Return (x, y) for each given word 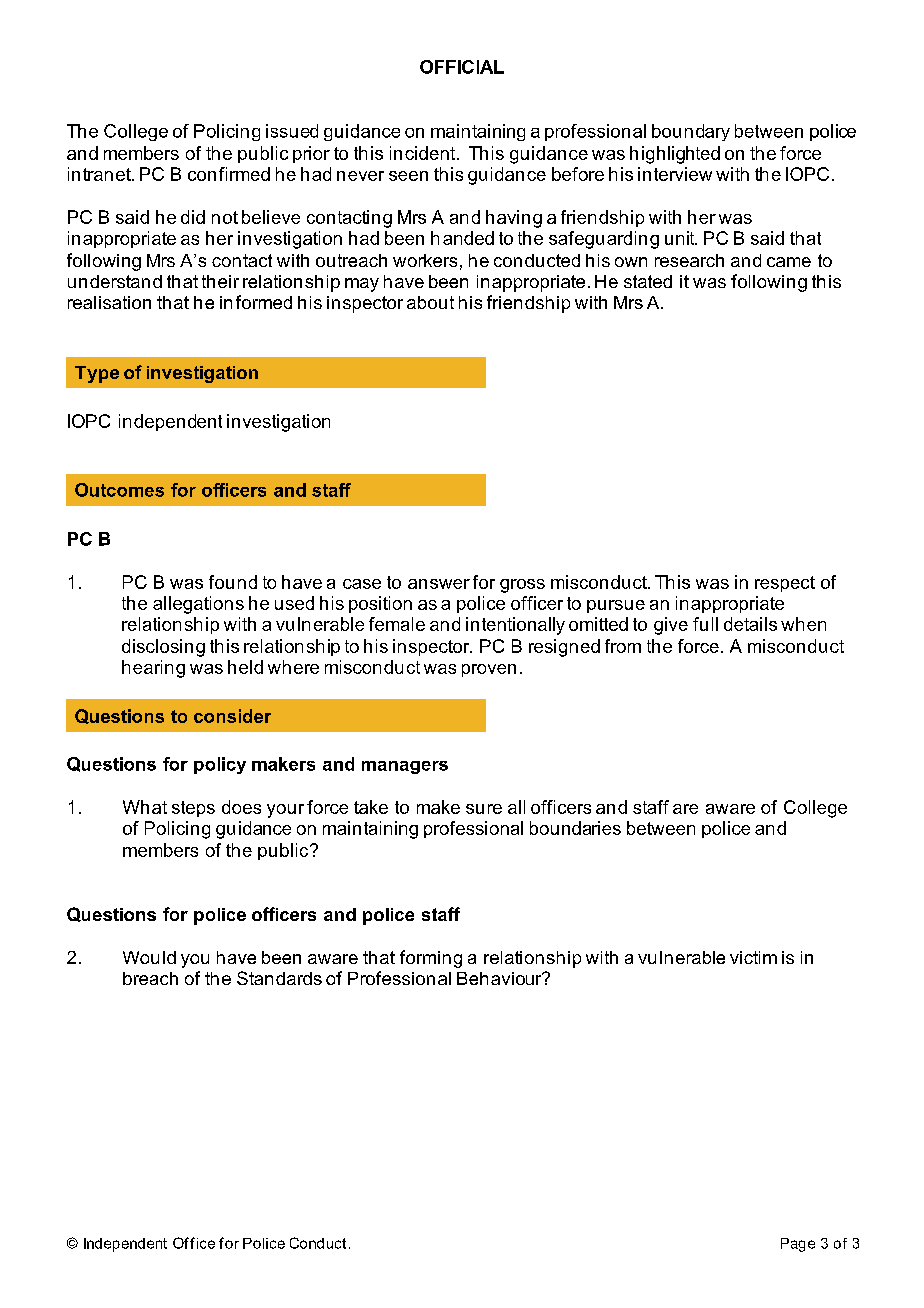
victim (753, 957)
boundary (691, 132)
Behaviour (500, 978)
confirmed (229, 174)
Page (798, 1245)
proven (489, 670)
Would (149, 957)
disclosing (163, 648)
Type (97, 374)
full (705, 624)
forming (431, 959)
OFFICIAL (462, 67)
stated (648, 281)
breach (150, 978)
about (430, 302)
